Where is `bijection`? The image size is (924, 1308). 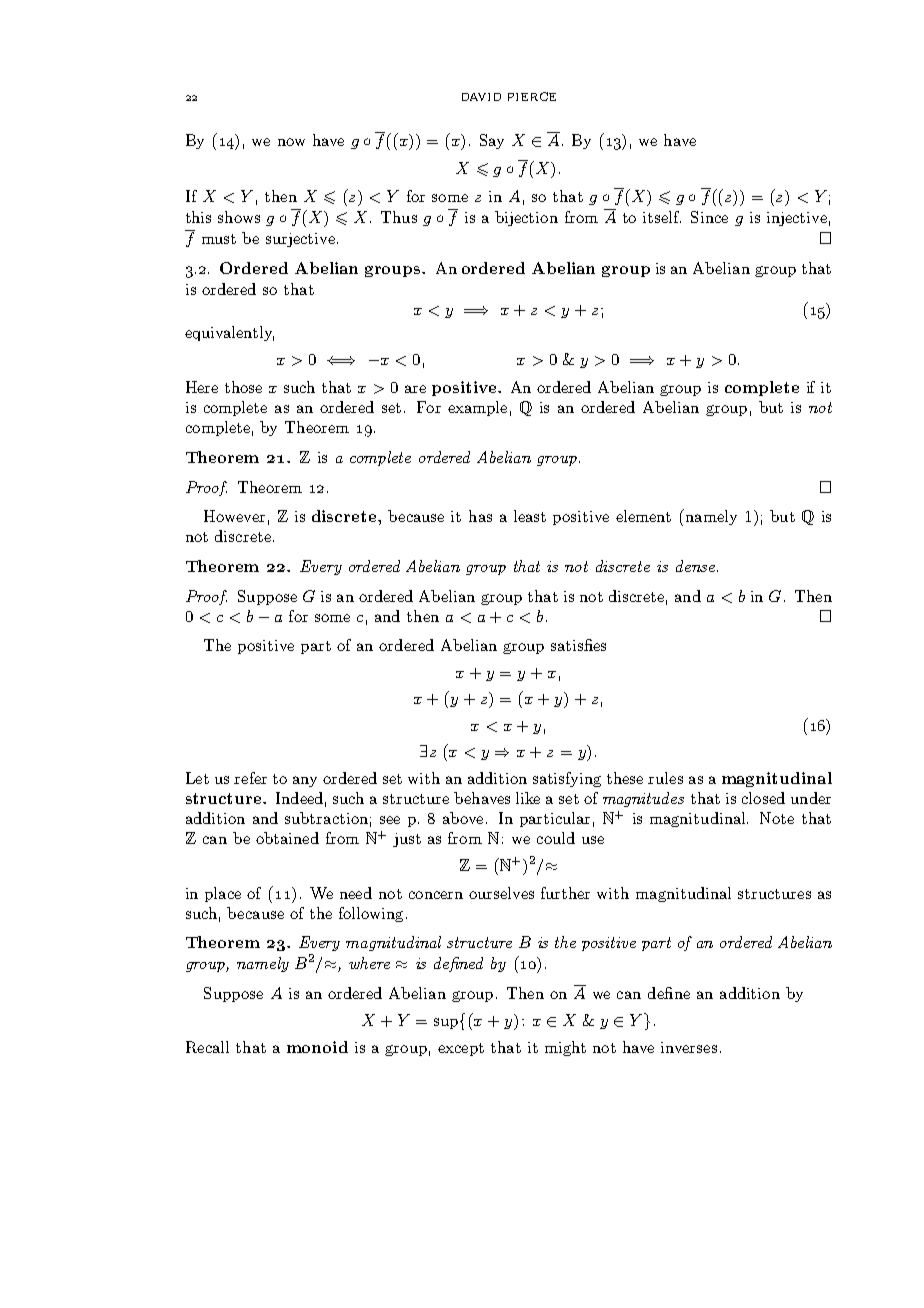
bijection is located at coordinates (526, 218).
